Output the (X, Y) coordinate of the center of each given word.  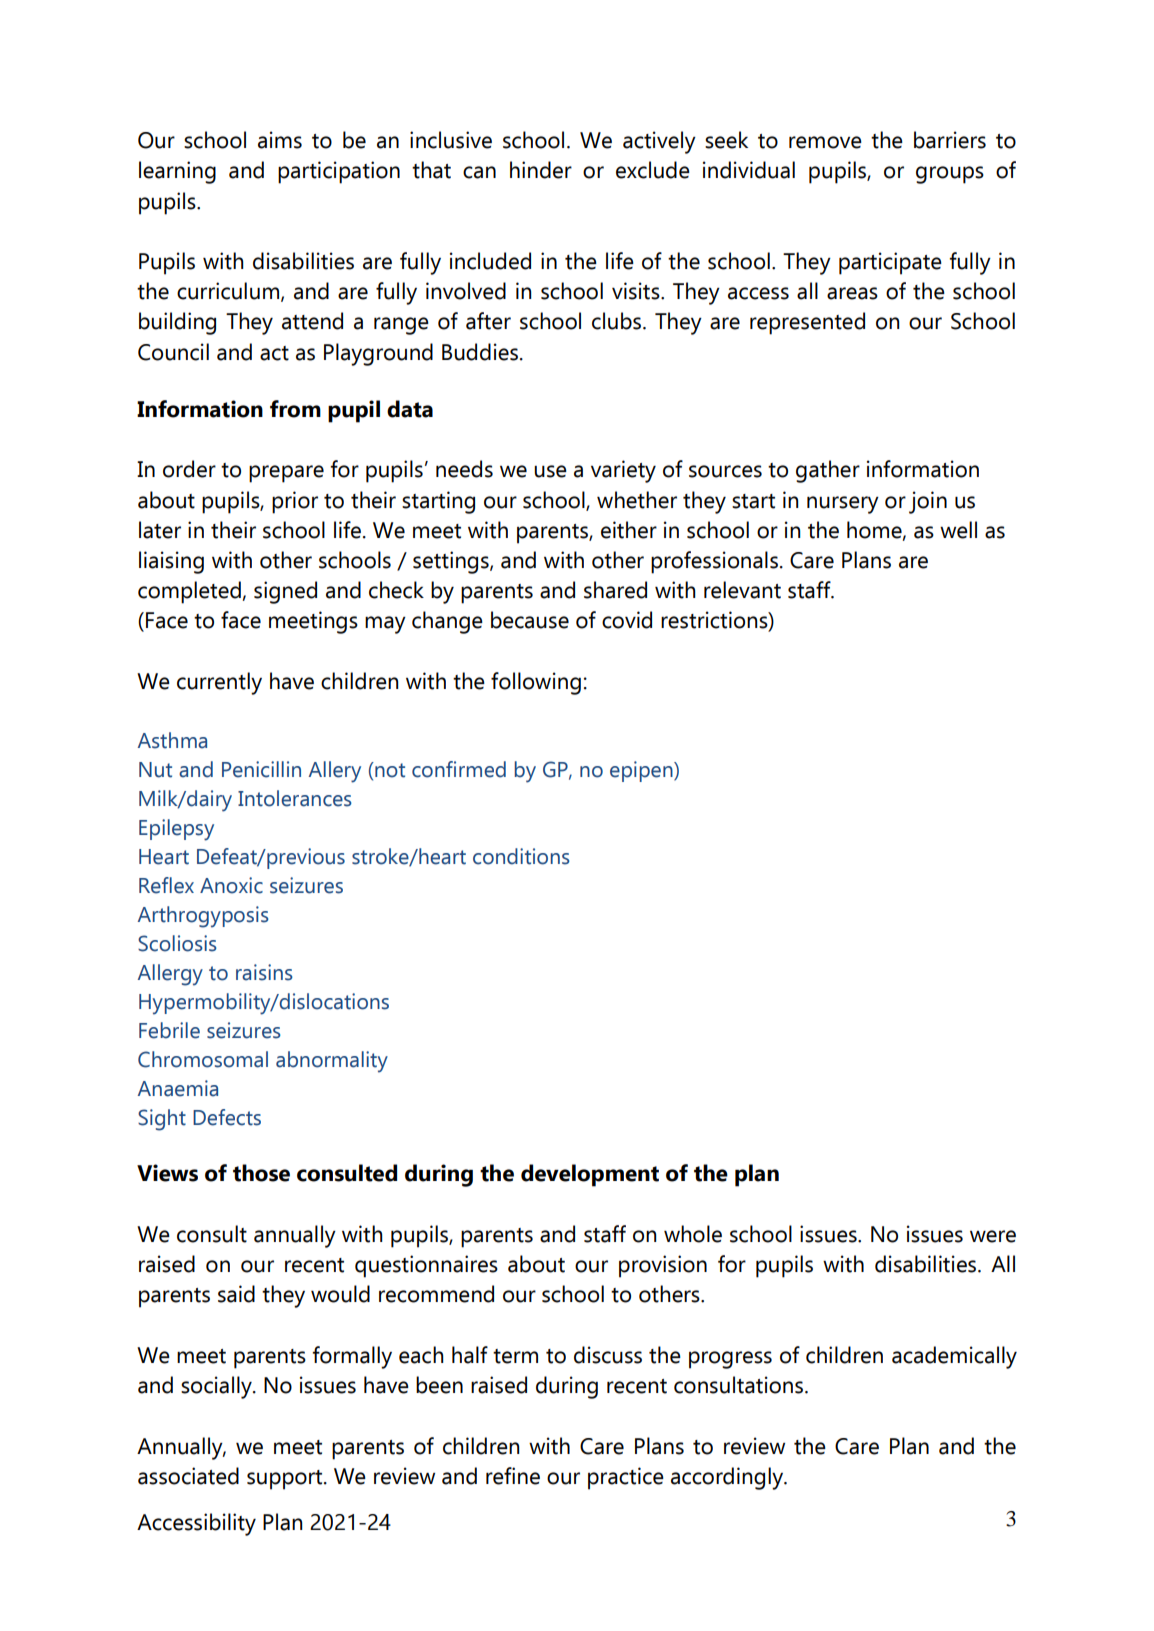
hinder (541, 170)
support (286, 1480)
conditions (521, 856)
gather (828, 471)
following (536, 683)
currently (219, 683)
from (295, 409)
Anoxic (231, 885)
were (993, 1236)
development (590, 1175)
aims (280, 140)
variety (623, 471)
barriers (950, 140)
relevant (742, 590)
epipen (642, 771)
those (261, 1173)
